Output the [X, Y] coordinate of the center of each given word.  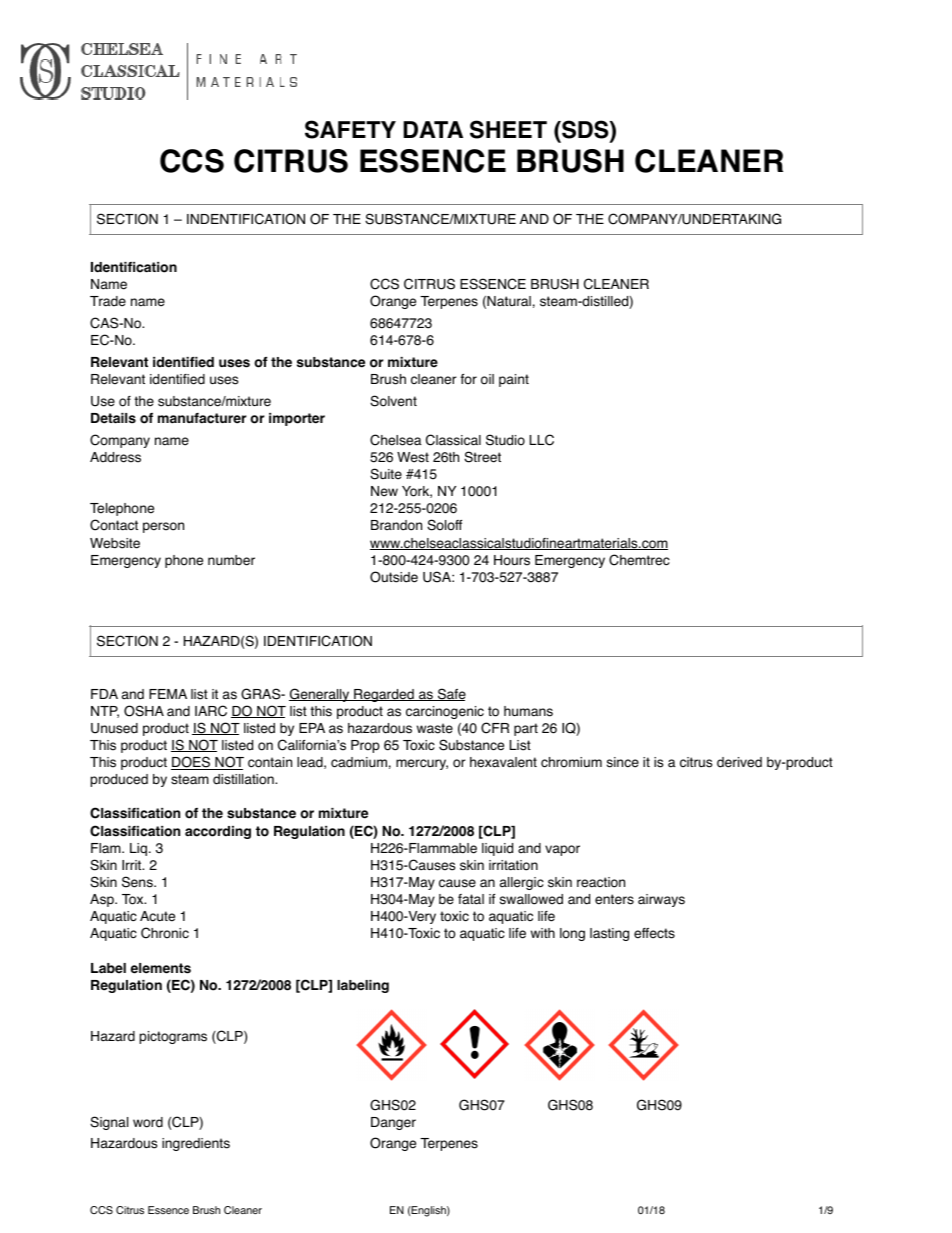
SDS [585, 130]
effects [654, 933]
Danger [393, 1123]
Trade [108, 301]
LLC [542, 440]
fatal [471, 899]
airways [661, 900]
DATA [433, 129]
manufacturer [202, 418]
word [148, 1122]
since [623, 762]
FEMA [168, 694]
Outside [394, 577]
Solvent [393, 401]
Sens [138, 882]
